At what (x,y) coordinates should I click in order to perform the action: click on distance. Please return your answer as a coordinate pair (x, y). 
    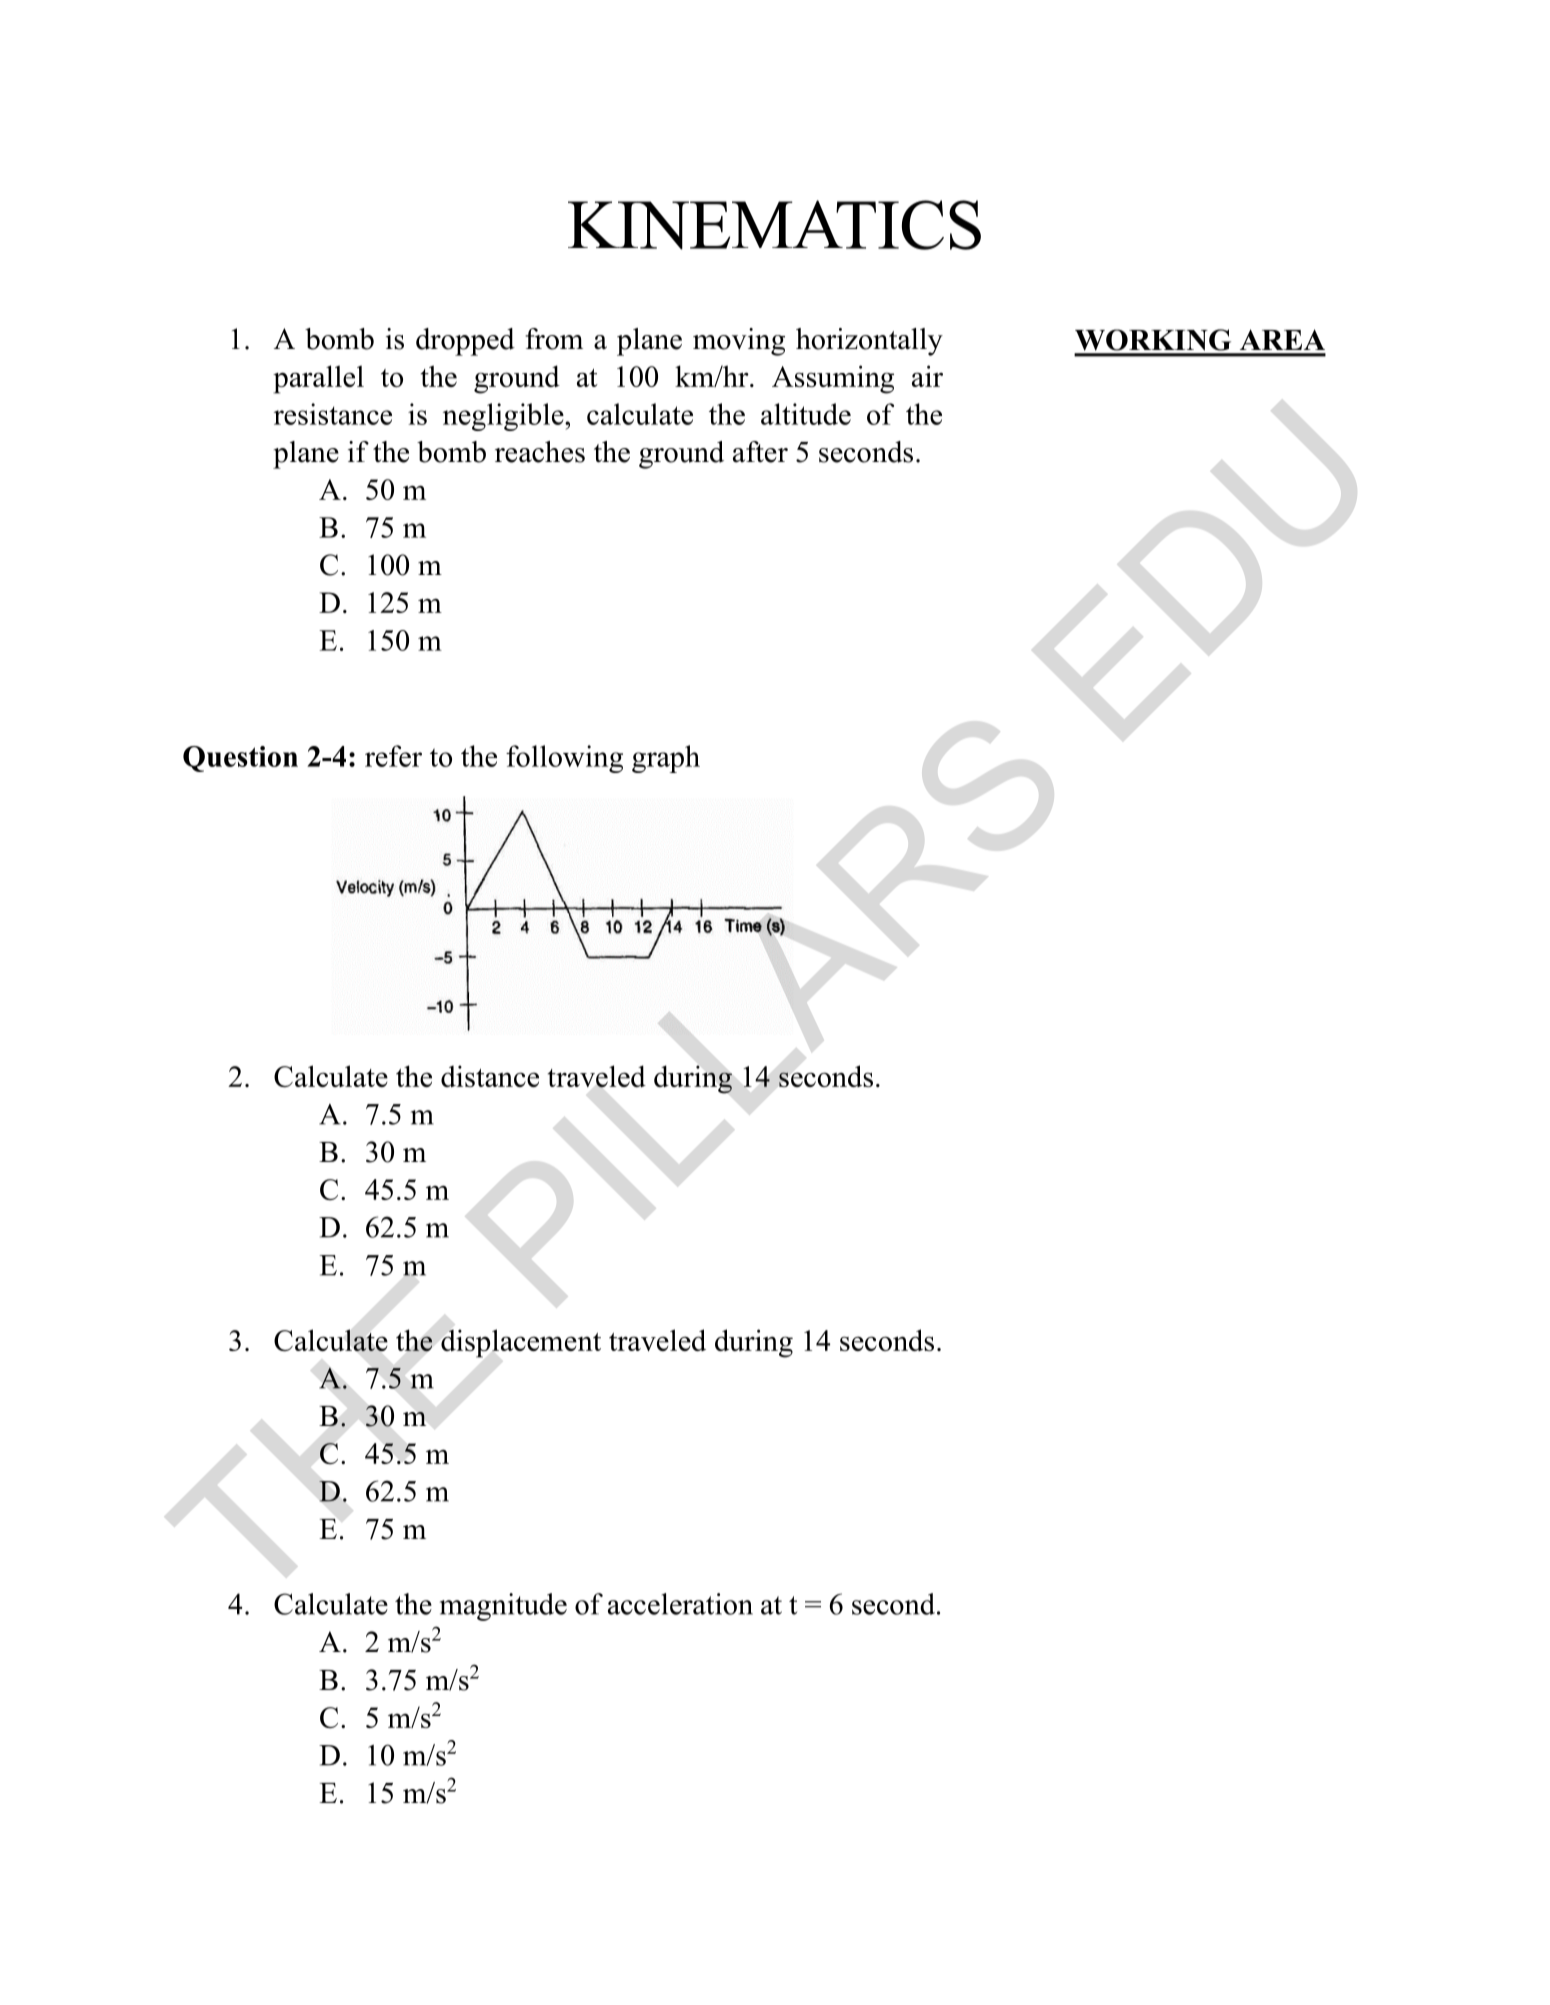
    Looking at the image, I should click on (490, 1076).
